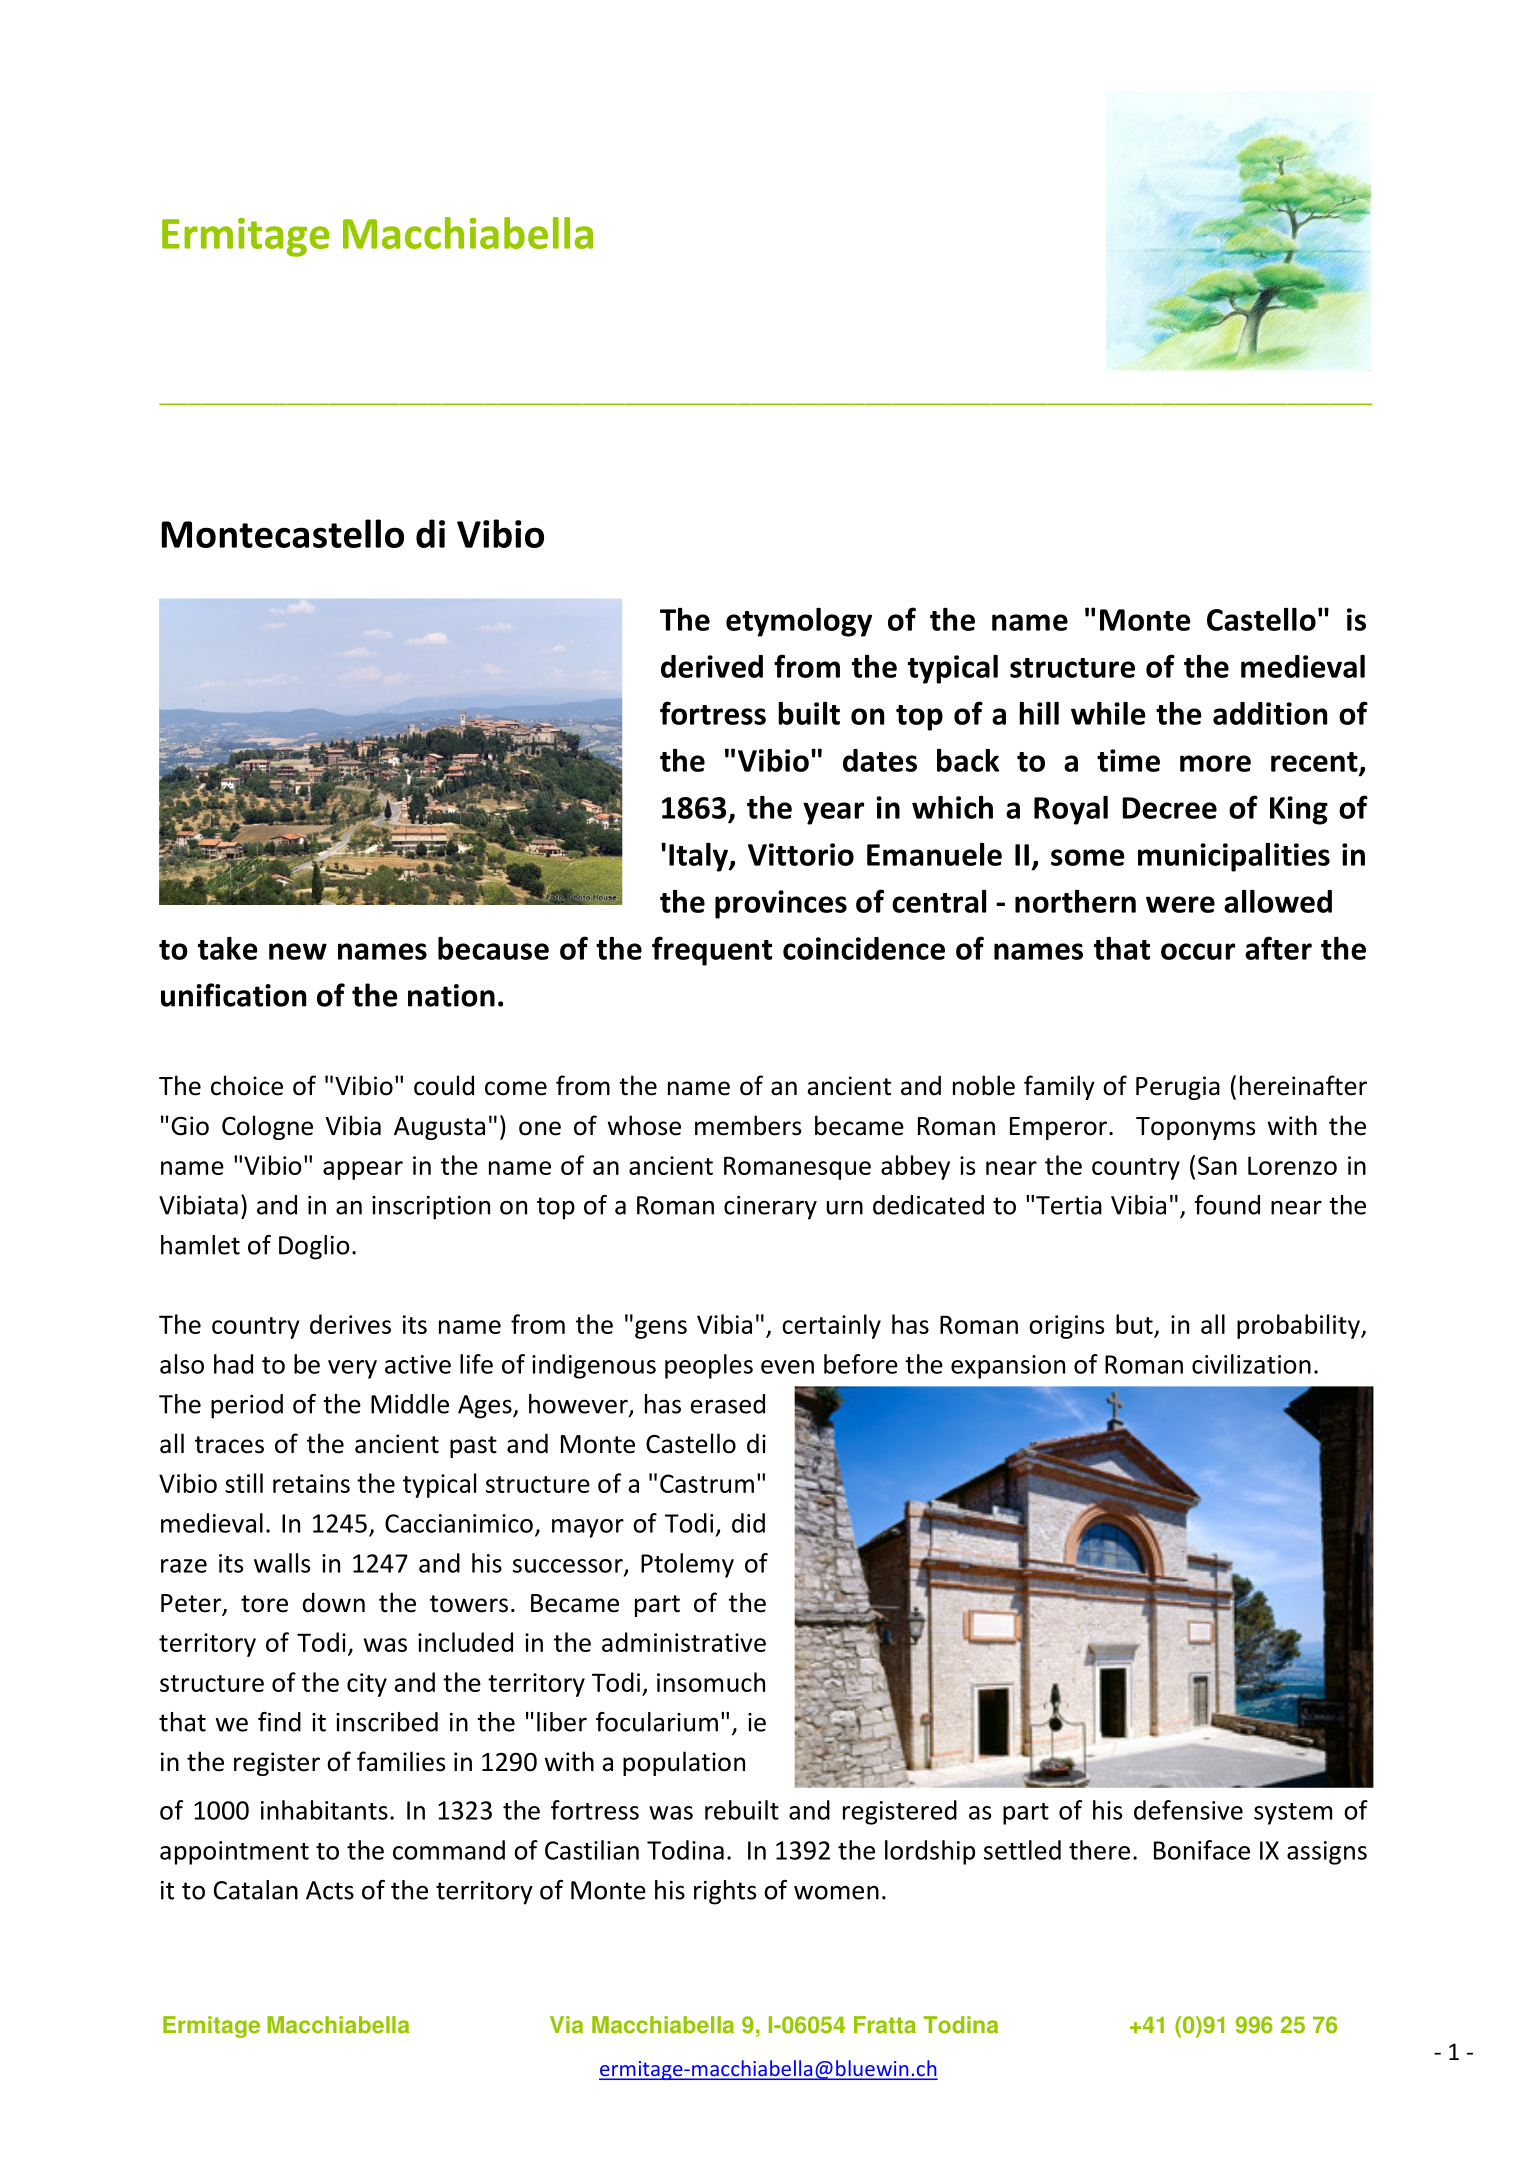 This screenshot has width=1532, height=2168. What do you see at coordinates (831, 1326) in the screenshot?
I see `certainly` at bounding box center [831, 1326].
